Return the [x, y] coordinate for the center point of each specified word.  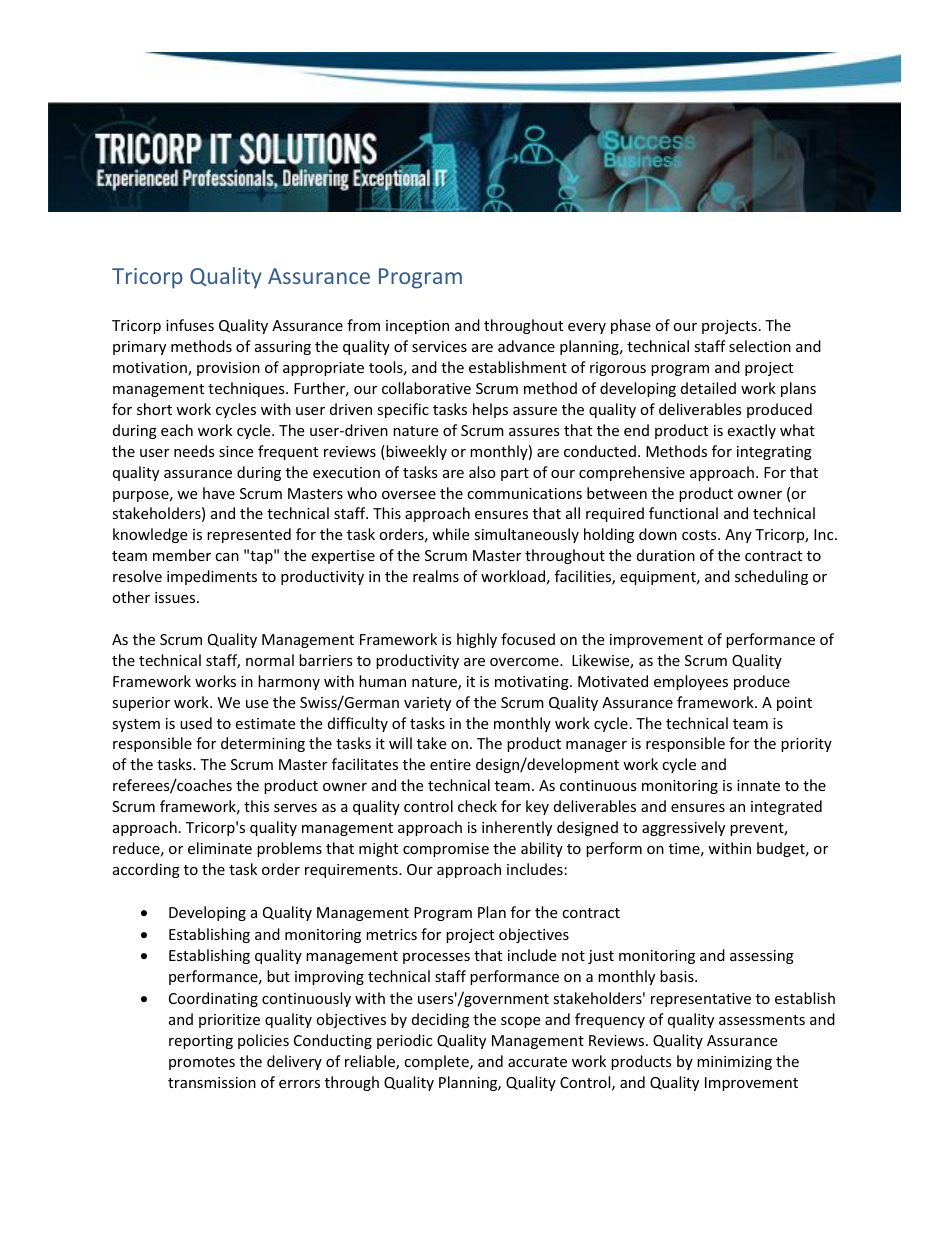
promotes [202, 1063]
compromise [446, 850]
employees [691, 682]
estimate [265, 723]
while [450, 534]
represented [249, 535]
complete [437, 1062]
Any [738, 536]
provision [228, 369]
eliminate [220, 848]
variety [427, 704]
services [439, 346]
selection [760, 346]
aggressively [683, 828]
